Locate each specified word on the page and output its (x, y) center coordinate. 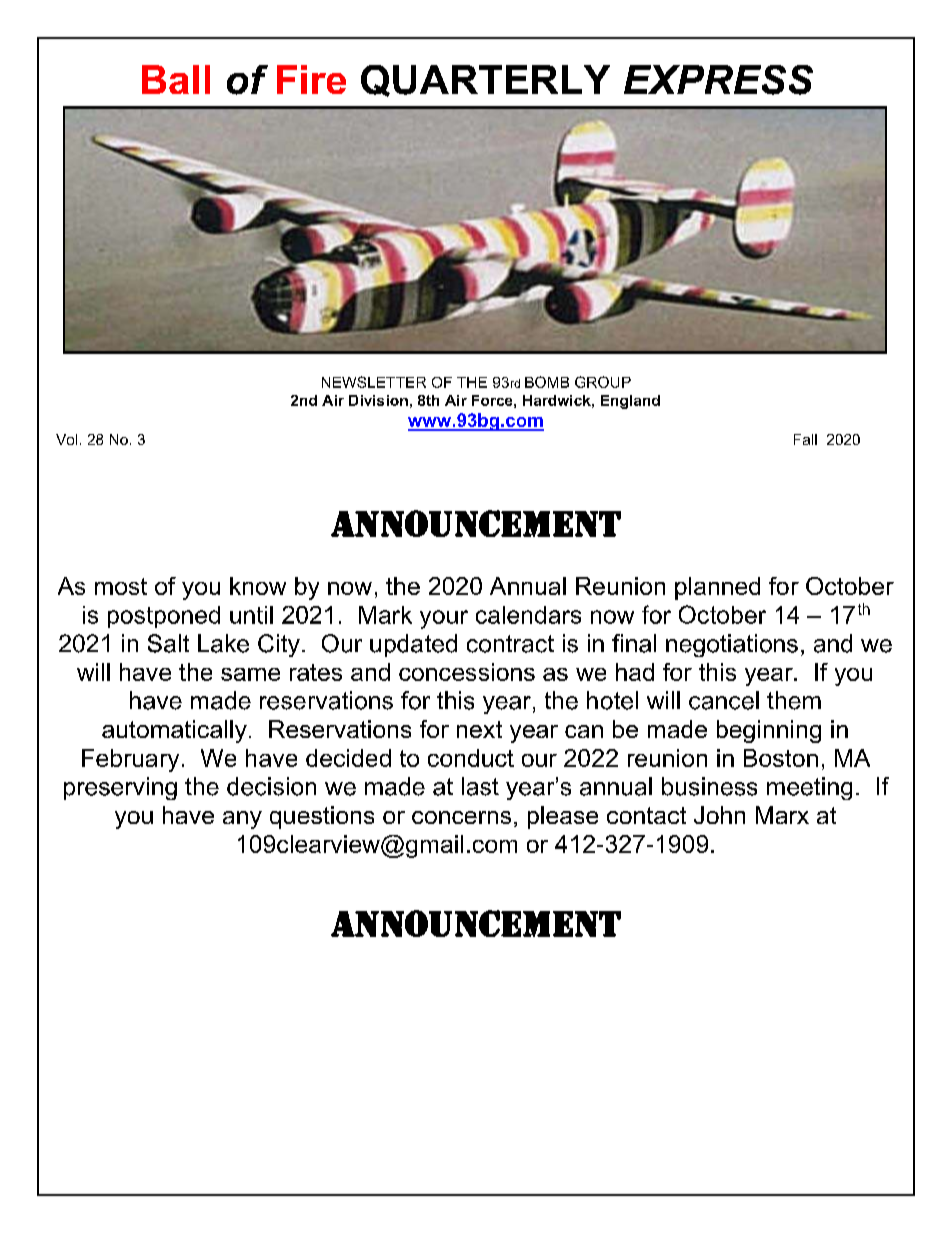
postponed (164, 617)
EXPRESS (718, 80)
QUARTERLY (485, 81)
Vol (66, 439)
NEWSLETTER (374, 382)
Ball (176, 79)
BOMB (547, 382)
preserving (120, 788)
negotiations (732, 645)
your (444, 619)
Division (378, 400)
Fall (805, 439)
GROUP (603, 382)
